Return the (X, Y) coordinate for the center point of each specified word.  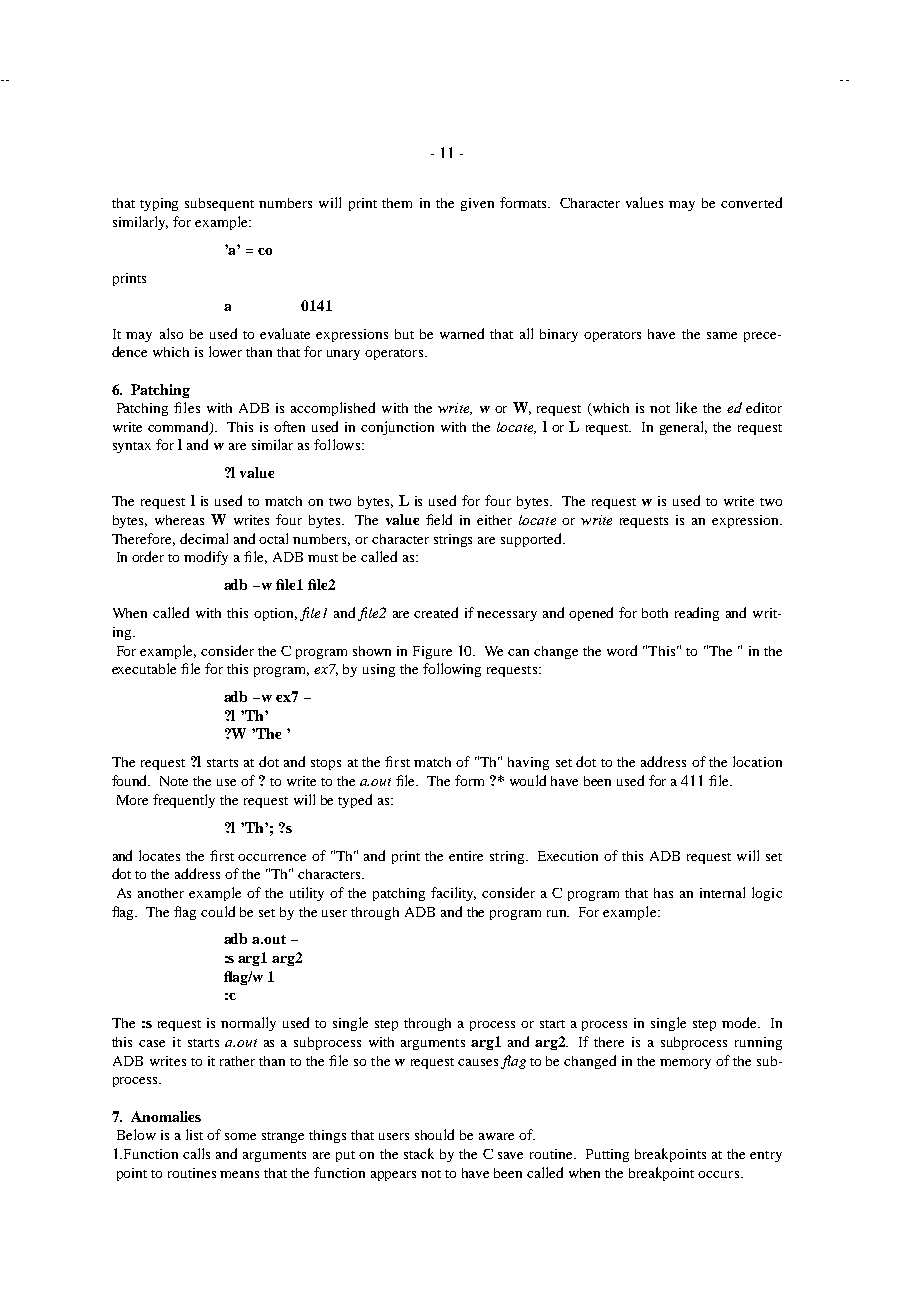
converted (751, 202)
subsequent (219, 204)
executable (144, 668)
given (477, 204)
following (452, 670)
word (622, 650)
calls (196, 1153)
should (434, 1134)
